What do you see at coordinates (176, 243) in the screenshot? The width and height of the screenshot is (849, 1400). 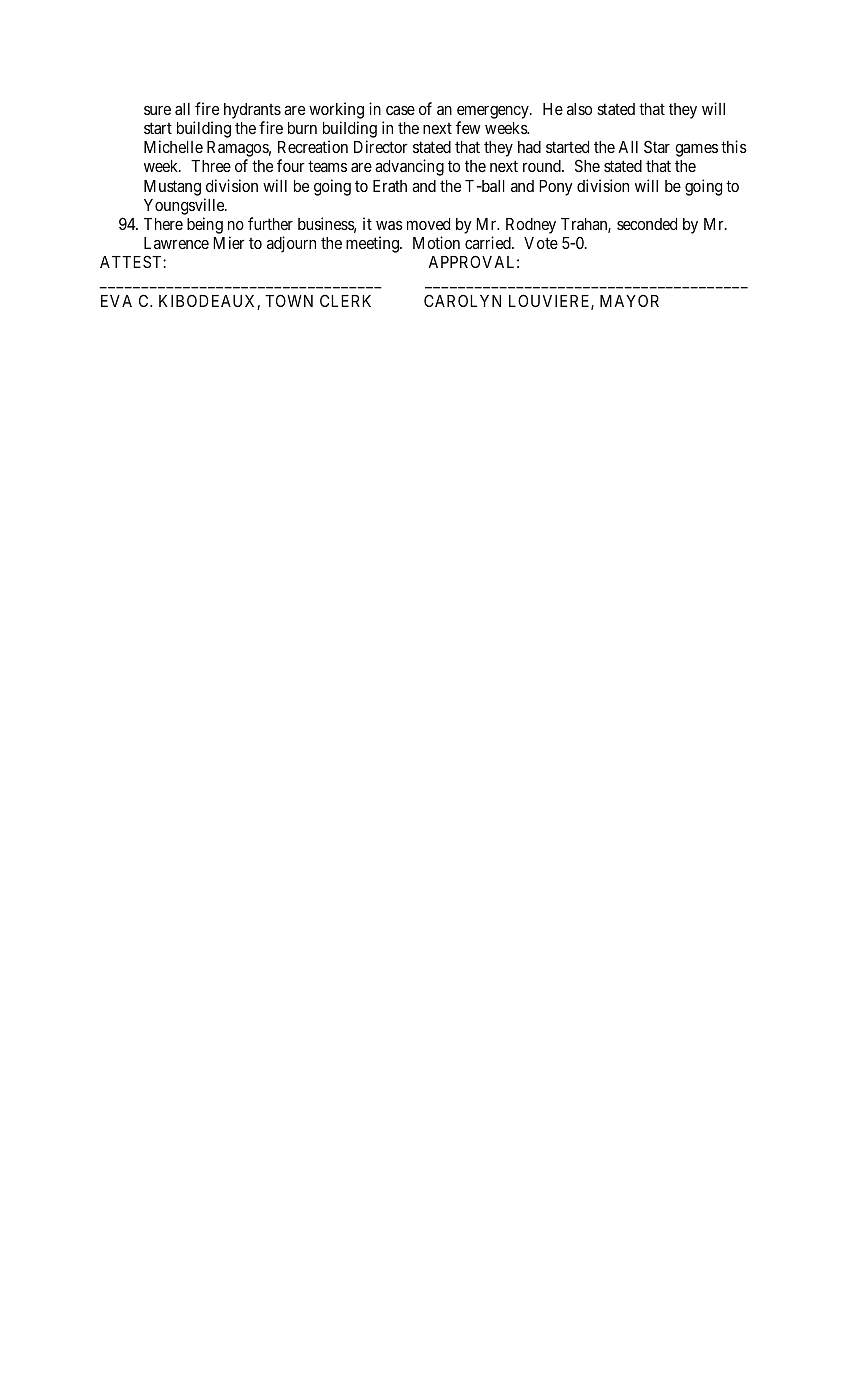 I see `Lawrence` at bounding box center [176, 243].
